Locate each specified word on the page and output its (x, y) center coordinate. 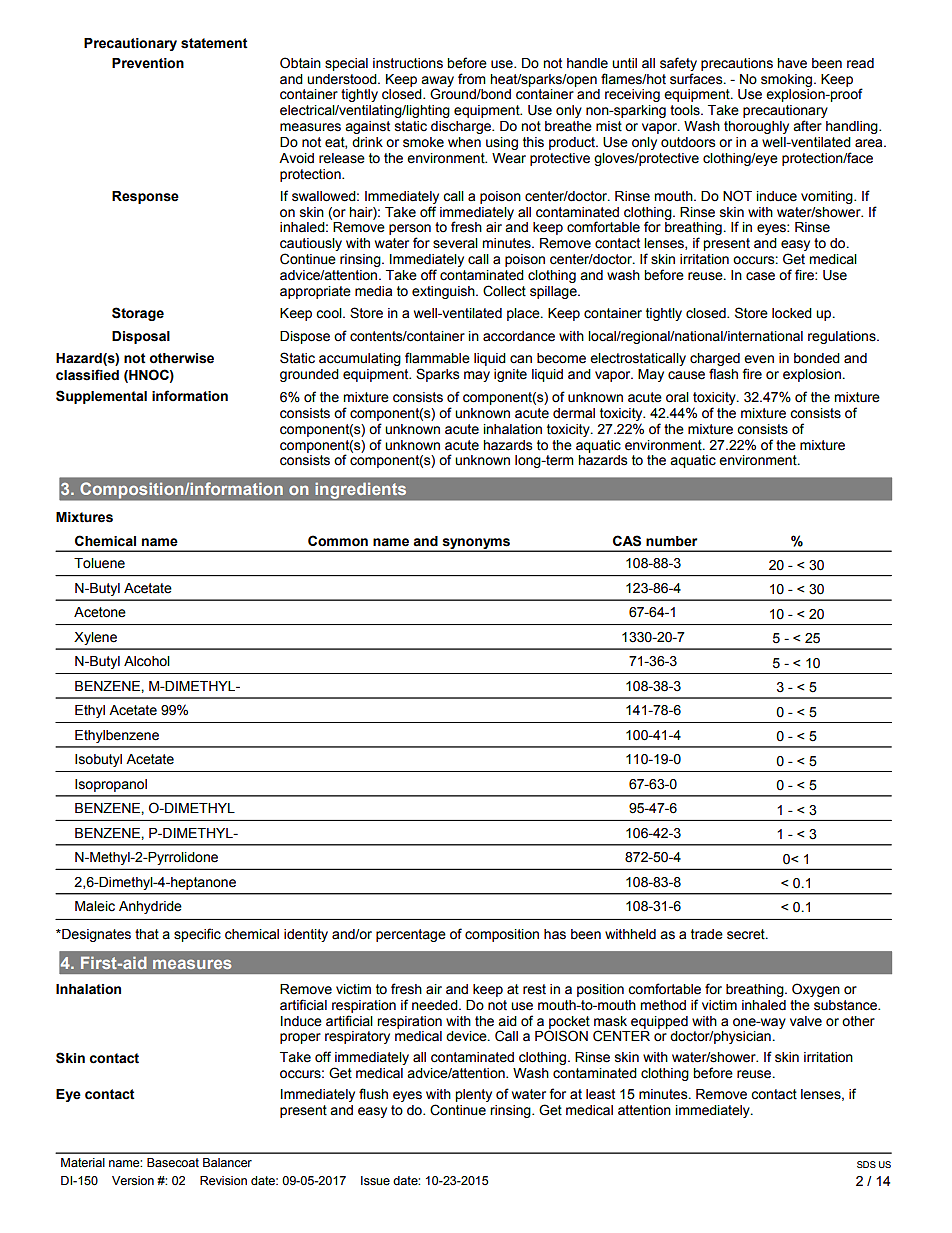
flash (723, 374)
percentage (411, 935)
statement (214, 43)
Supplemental (101, 397)
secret (747, 934)
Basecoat (173, 1162)
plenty (473, 1095)
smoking (788, 80)
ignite (510, 375)
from (472, 79)
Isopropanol (111, 785)
